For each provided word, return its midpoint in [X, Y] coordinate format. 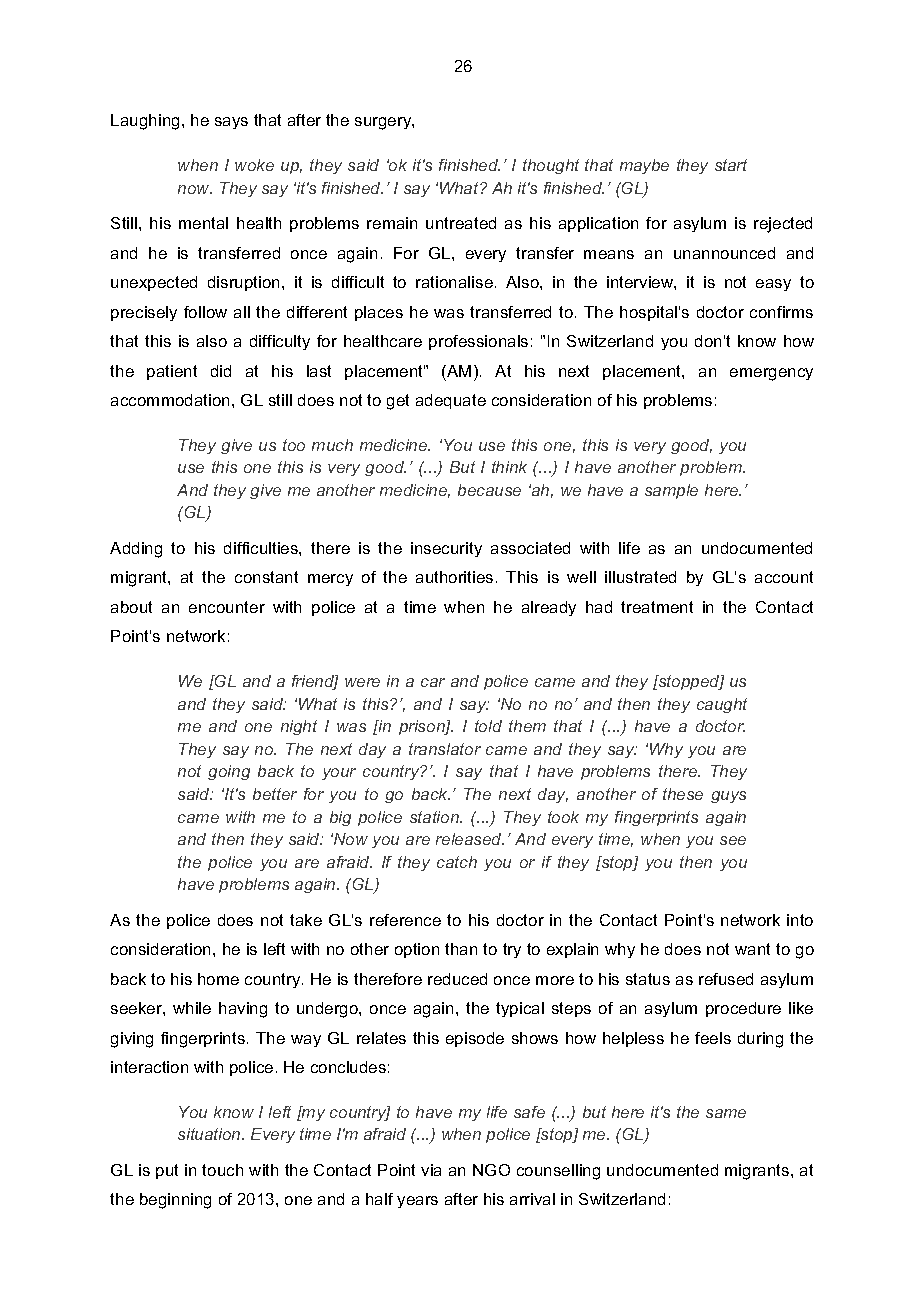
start [731, 165]
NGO [491, 1170]
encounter [227, 607]
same [726, 1113]
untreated [461, 223]
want [752, 949]
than [461, 949]
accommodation [170, 400]
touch [222, 1170]
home [218, 979]
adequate [451, 401]
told [488, 726]
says [231, 123]
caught [722, 705]
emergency [771, 374]
